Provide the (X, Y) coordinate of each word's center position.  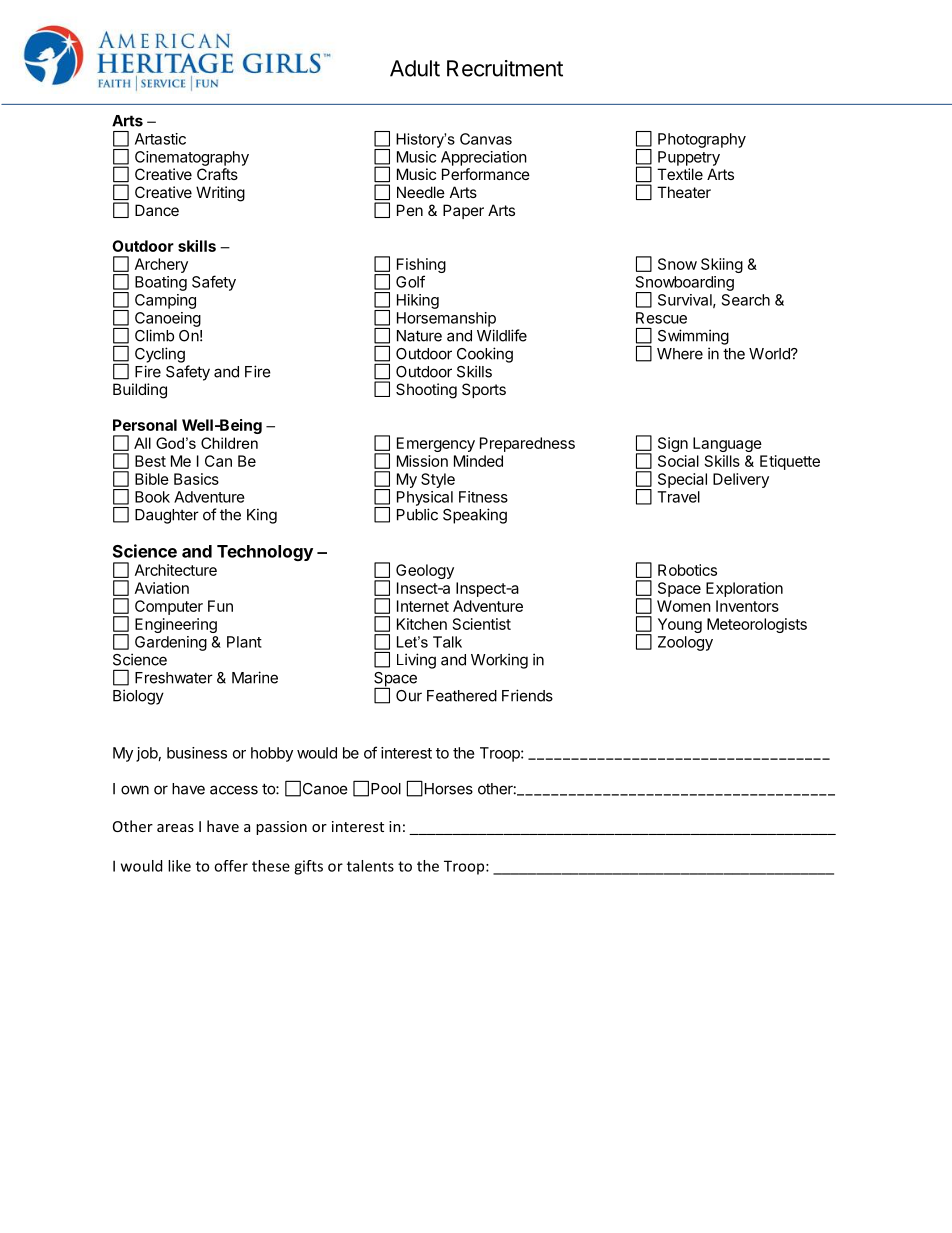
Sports (484, 390)
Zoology (685, 643)
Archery (161, 265)
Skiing (722, 265)
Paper (463, 211)
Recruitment (505, 68)
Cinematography (192, 158)
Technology (265, 553)
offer (231, 866)
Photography (702, 140)
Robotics (687, 570)
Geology (425, 571)
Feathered (462, 696)
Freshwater (174, 678)
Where (680, 354)
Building (140, 391)
